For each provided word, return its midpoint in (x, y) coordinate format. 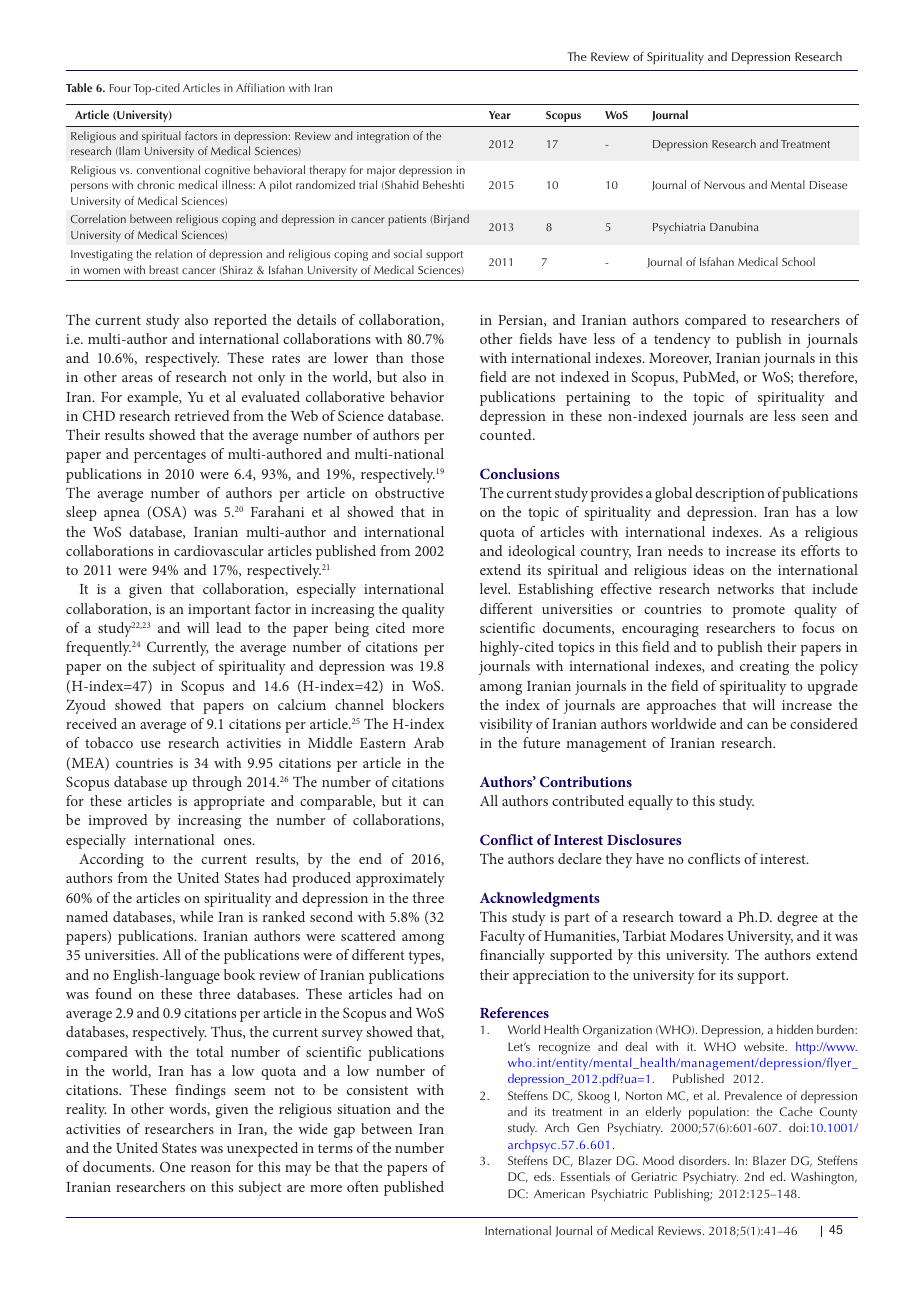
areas (137, 378)
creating (764, 668)
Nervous (724, 185)
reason (211, 1168)
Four (120, 88)
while (196, 916)
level (495, 588)
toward (700, 916)
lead (229, 627)
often (363, 1186)
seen (815, 417)
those (427, 357)
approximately (400, 879)
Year (500, 115)
